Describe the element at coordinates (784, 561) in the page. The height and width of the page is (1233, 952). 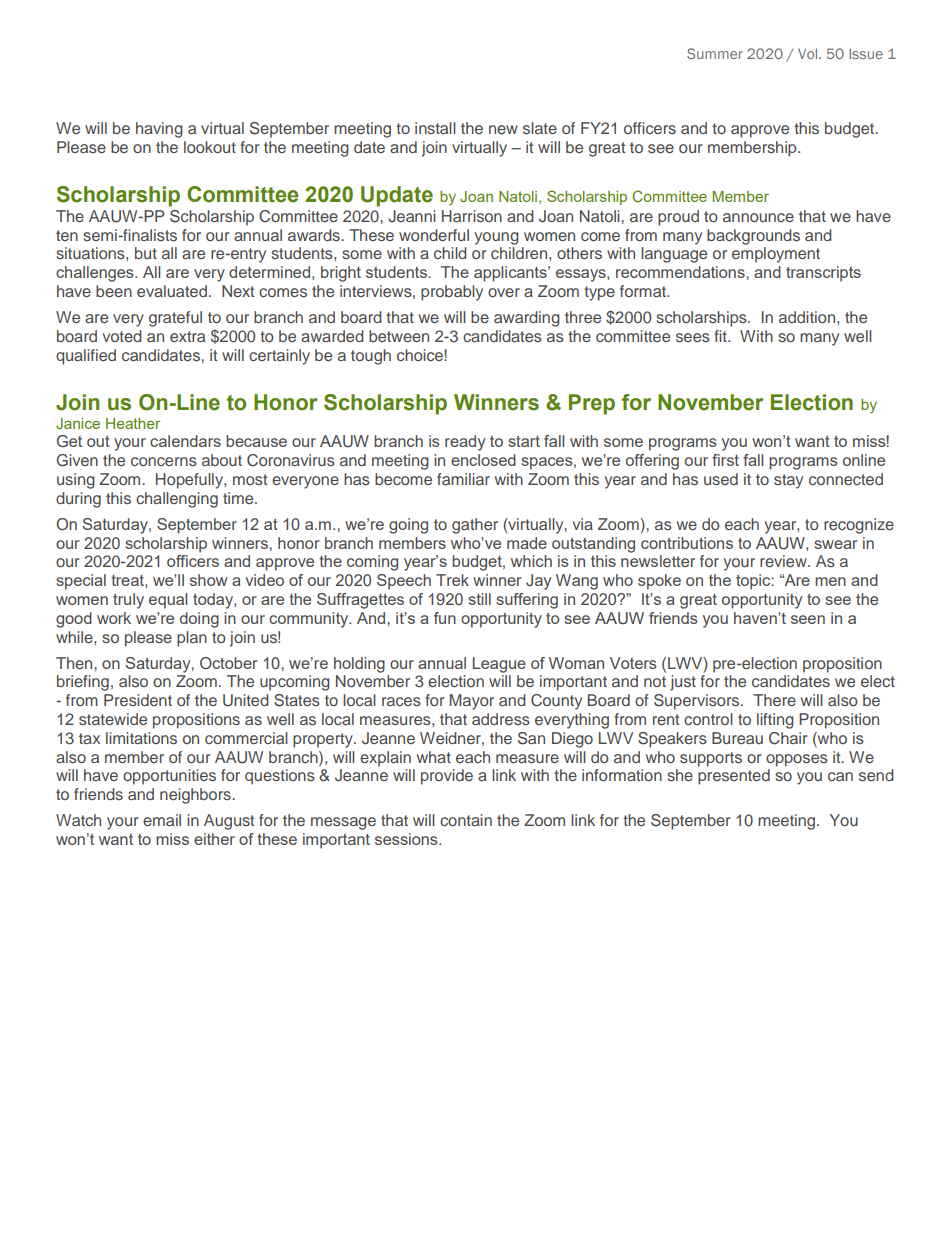
I see `review` at that location.
